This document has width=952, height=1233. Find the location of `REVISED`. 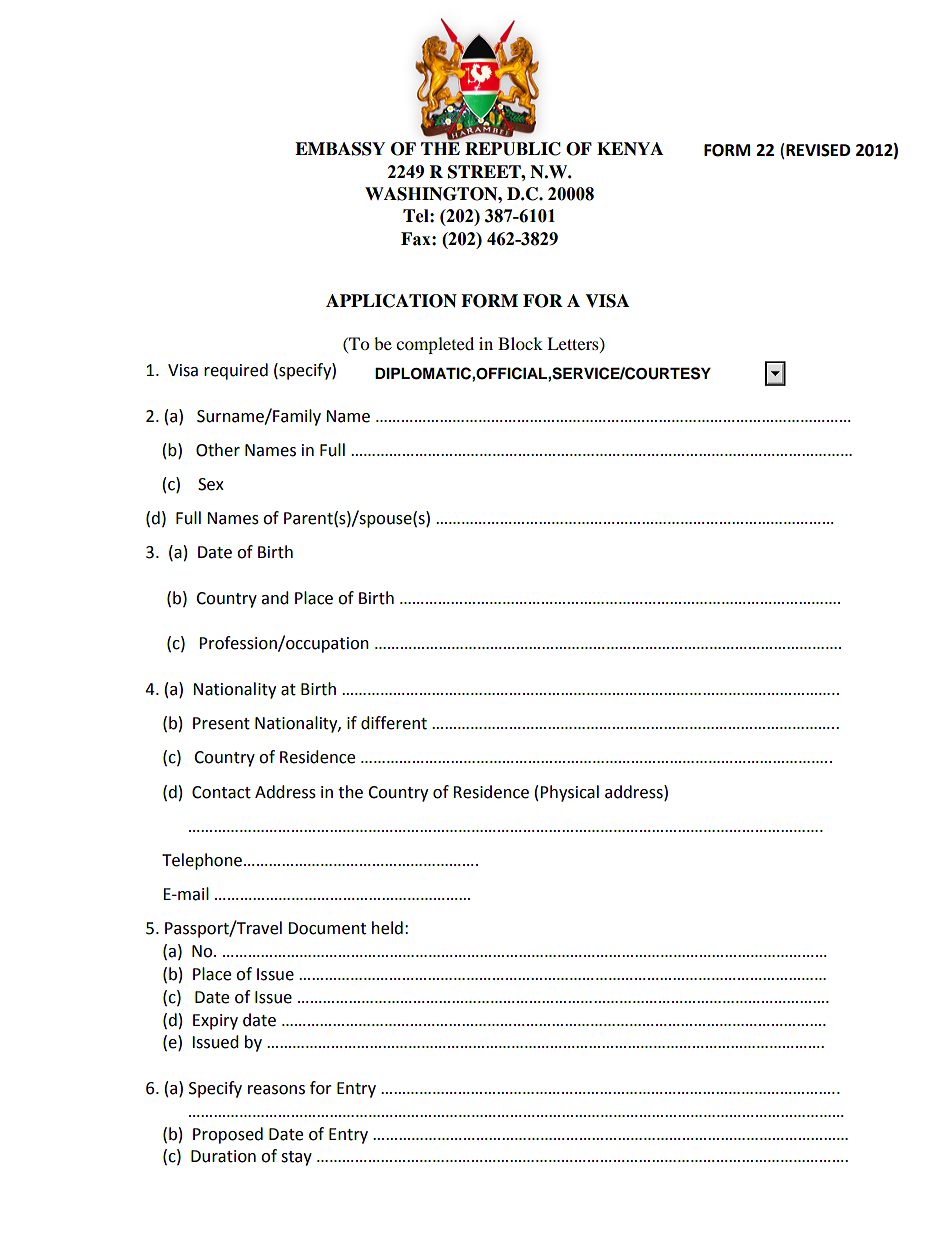

REVISED is located at coordinates (818, 150).
